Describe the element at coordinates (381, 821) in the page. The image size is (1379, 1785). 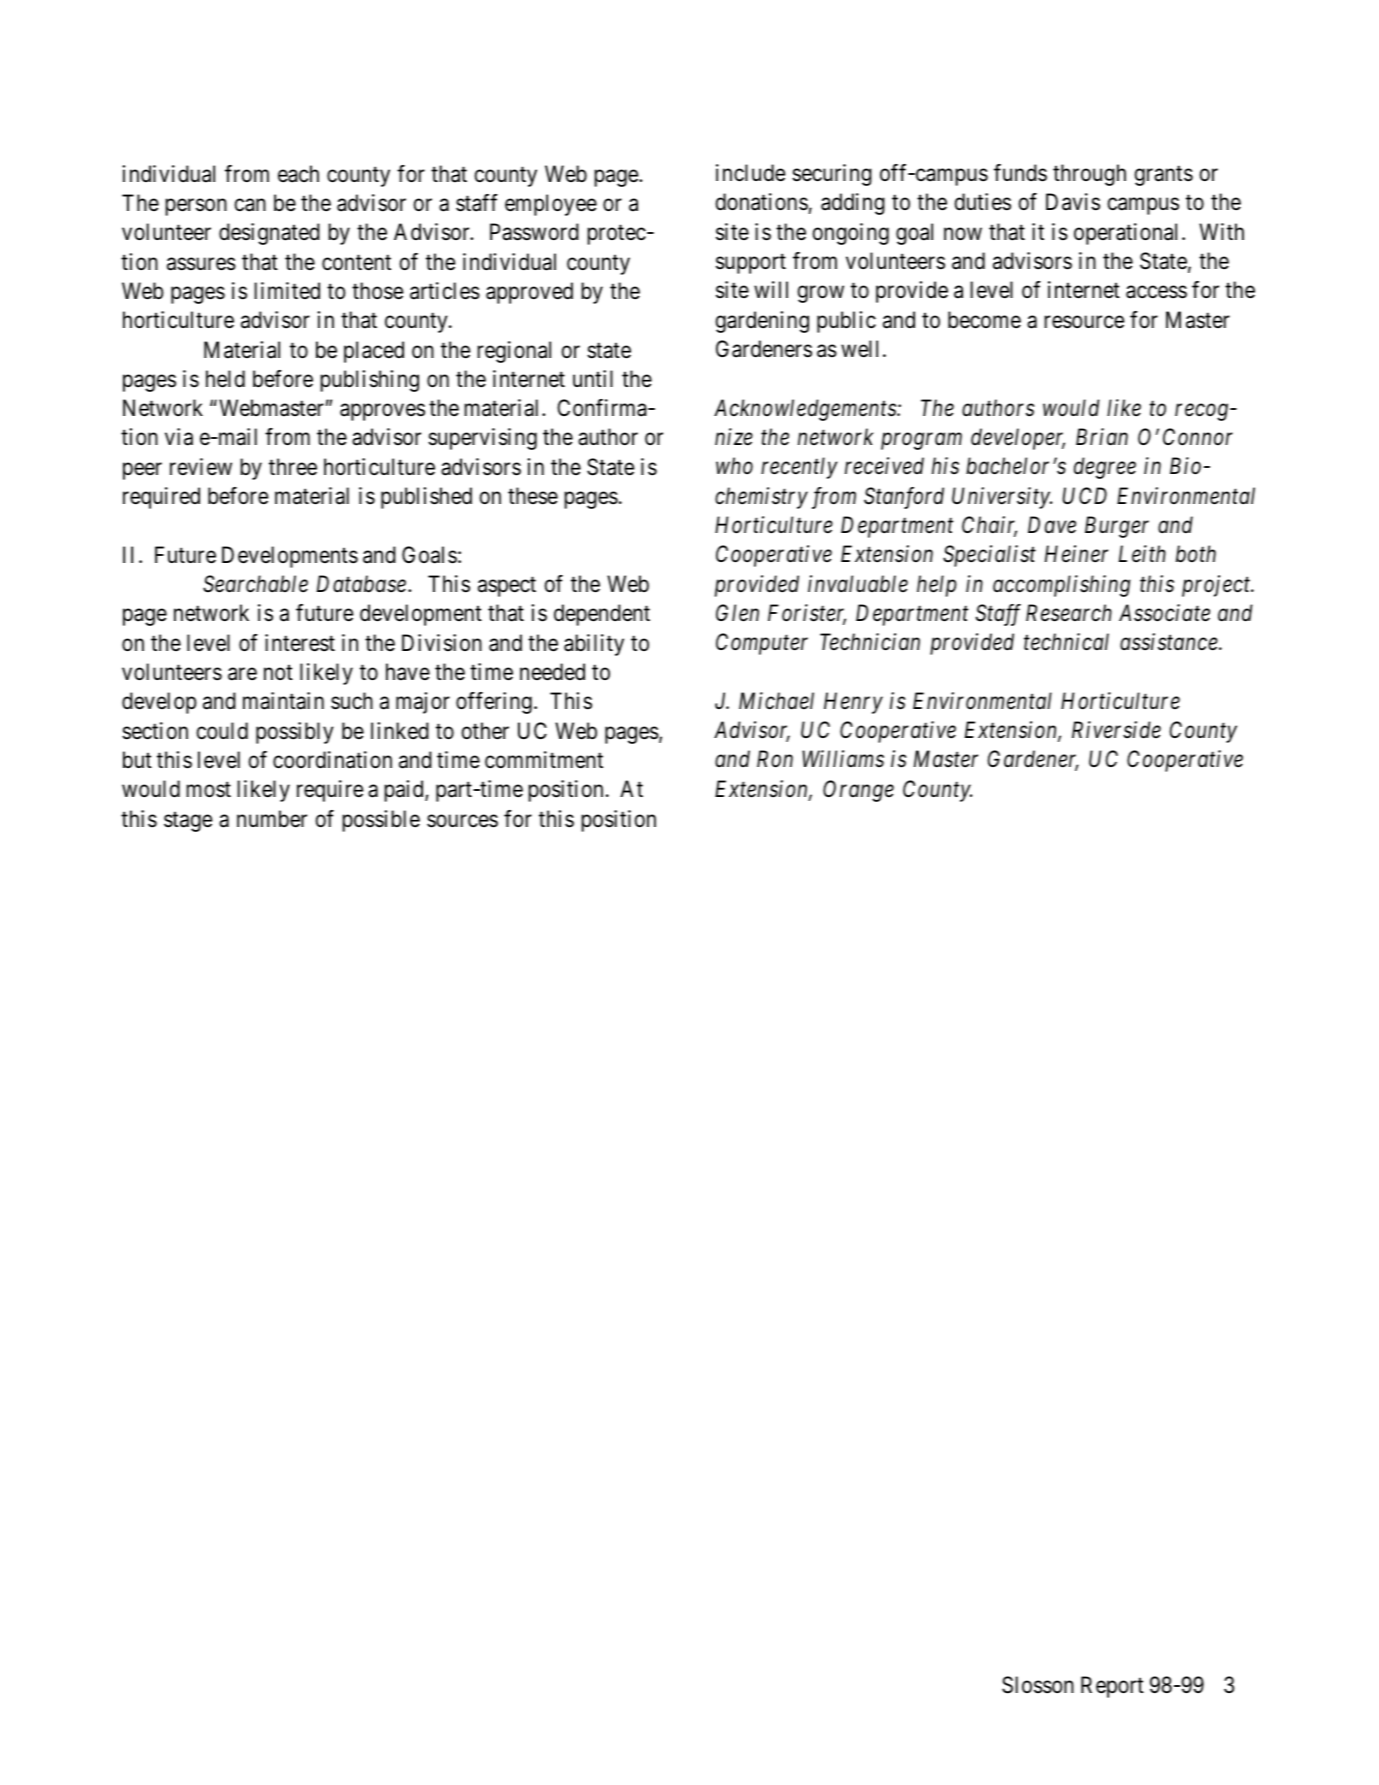
I see `possible` at that location.
